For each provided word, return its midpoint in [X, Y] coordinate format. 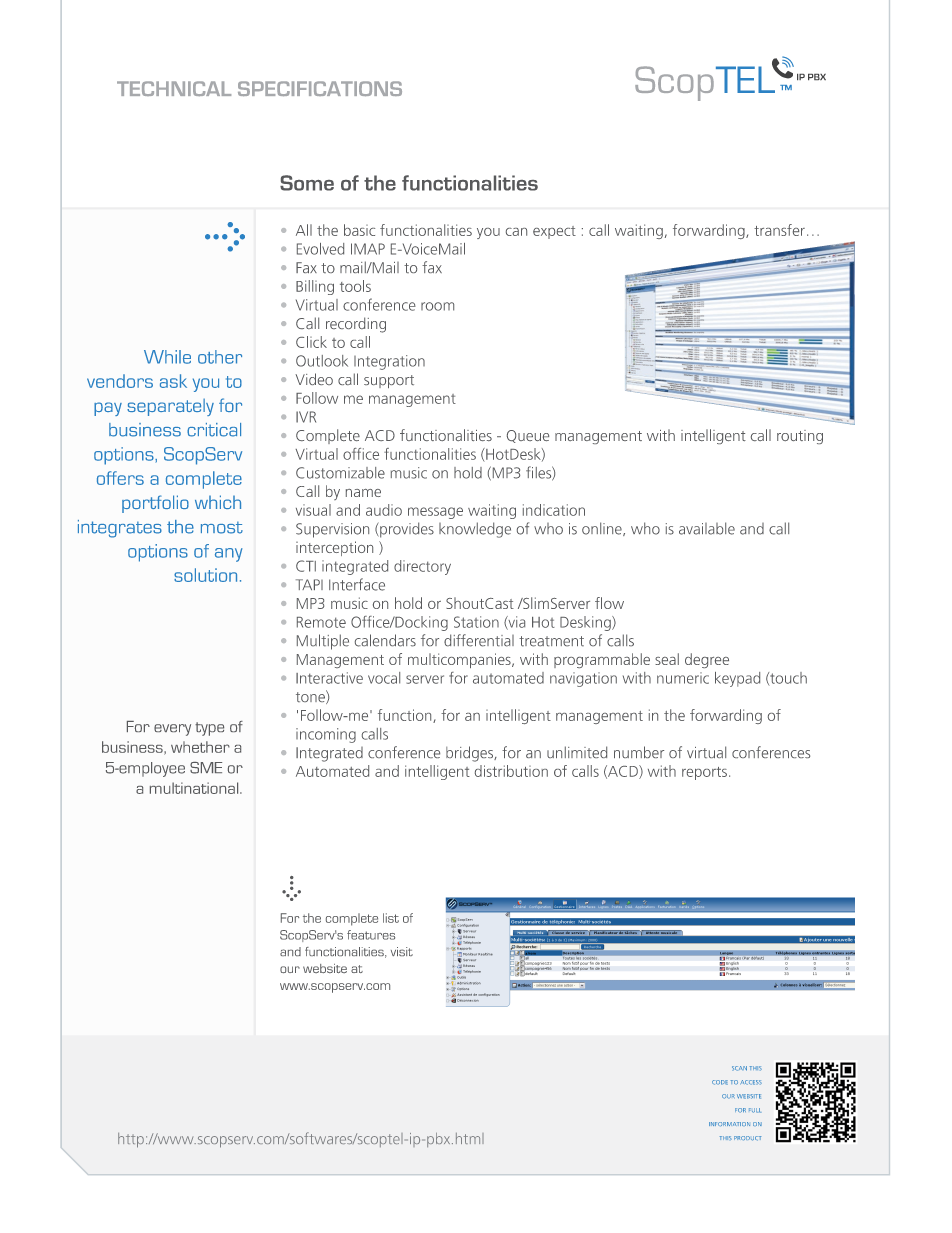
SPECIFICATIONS [320, 88]
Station [476, 622]
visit [402, 951]
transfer [779, 230]
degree [707, 660]
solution [205, 575]
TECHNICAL [174, 88]
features [371, 935]
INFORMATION [729, 1124]
